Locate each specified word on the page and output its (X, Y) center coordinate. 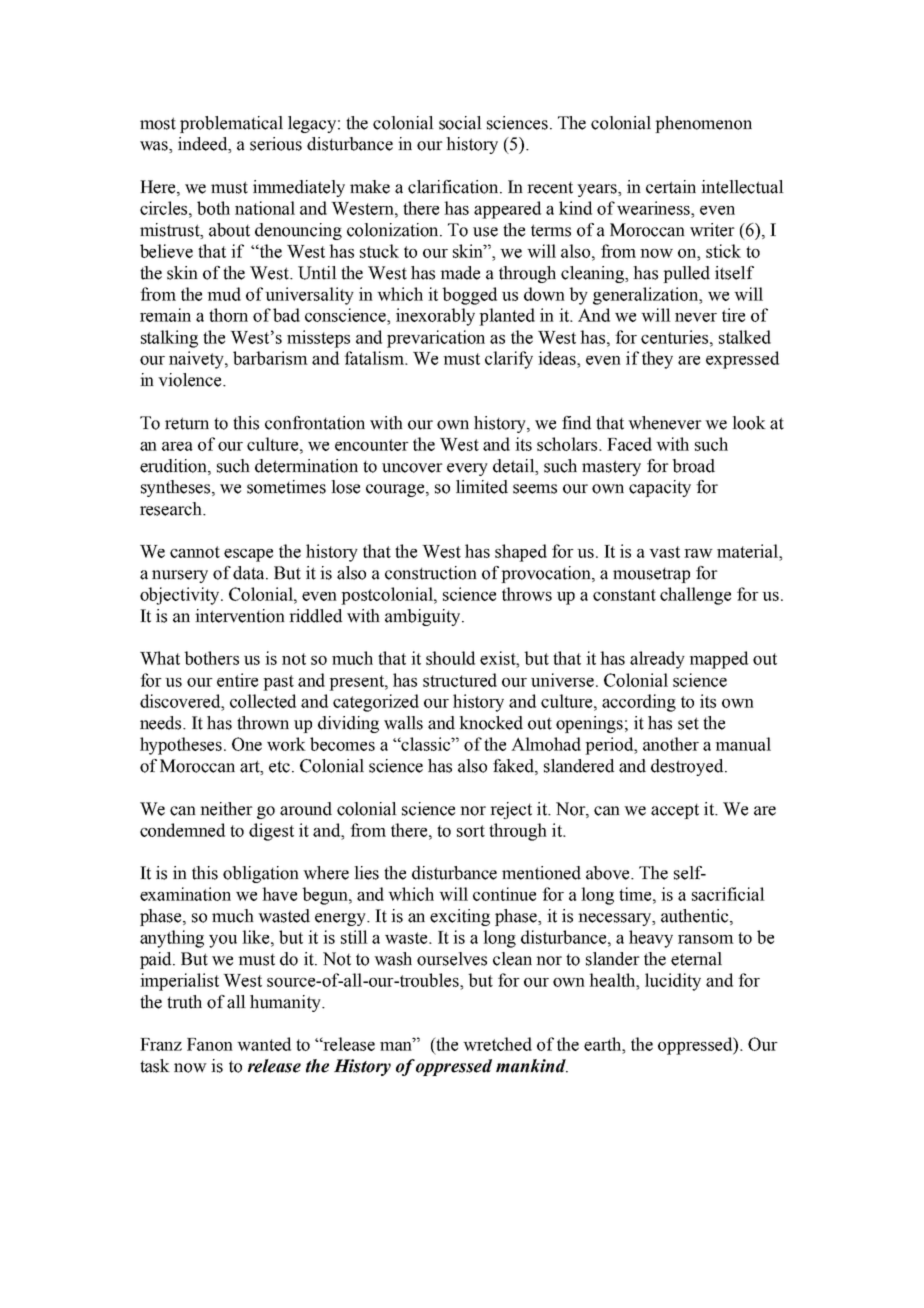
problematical (231, 124)
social (460, 123)
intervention (240, 616)
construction (431, 573)
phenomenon (703, 124)
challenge (695, 596)
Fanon (210, 1044)
